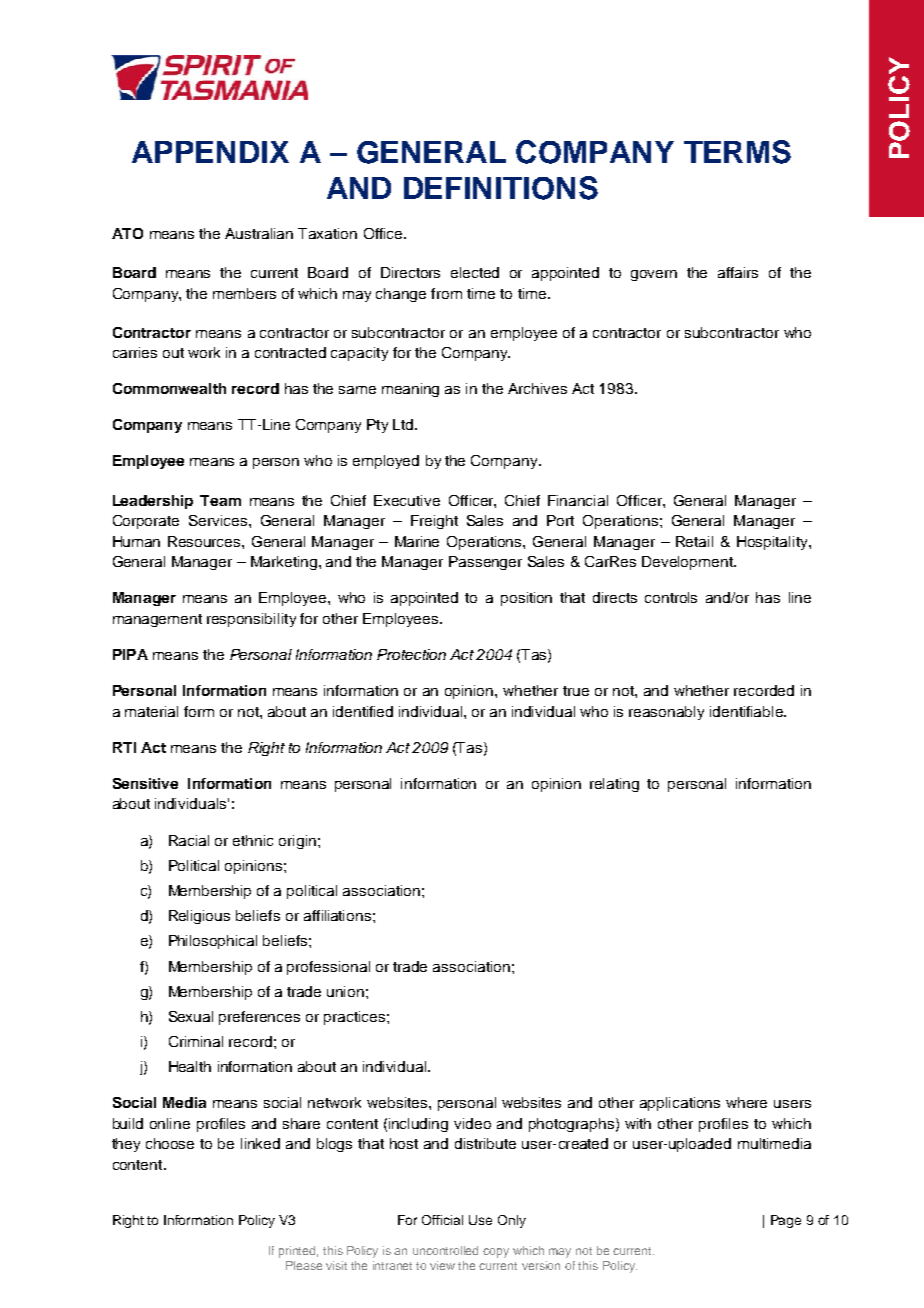 Image resolution: width=924 pixels, height=1308 pixels. Describe the element at coordinates (220, 500) in the page. I see `Team` at that location.
